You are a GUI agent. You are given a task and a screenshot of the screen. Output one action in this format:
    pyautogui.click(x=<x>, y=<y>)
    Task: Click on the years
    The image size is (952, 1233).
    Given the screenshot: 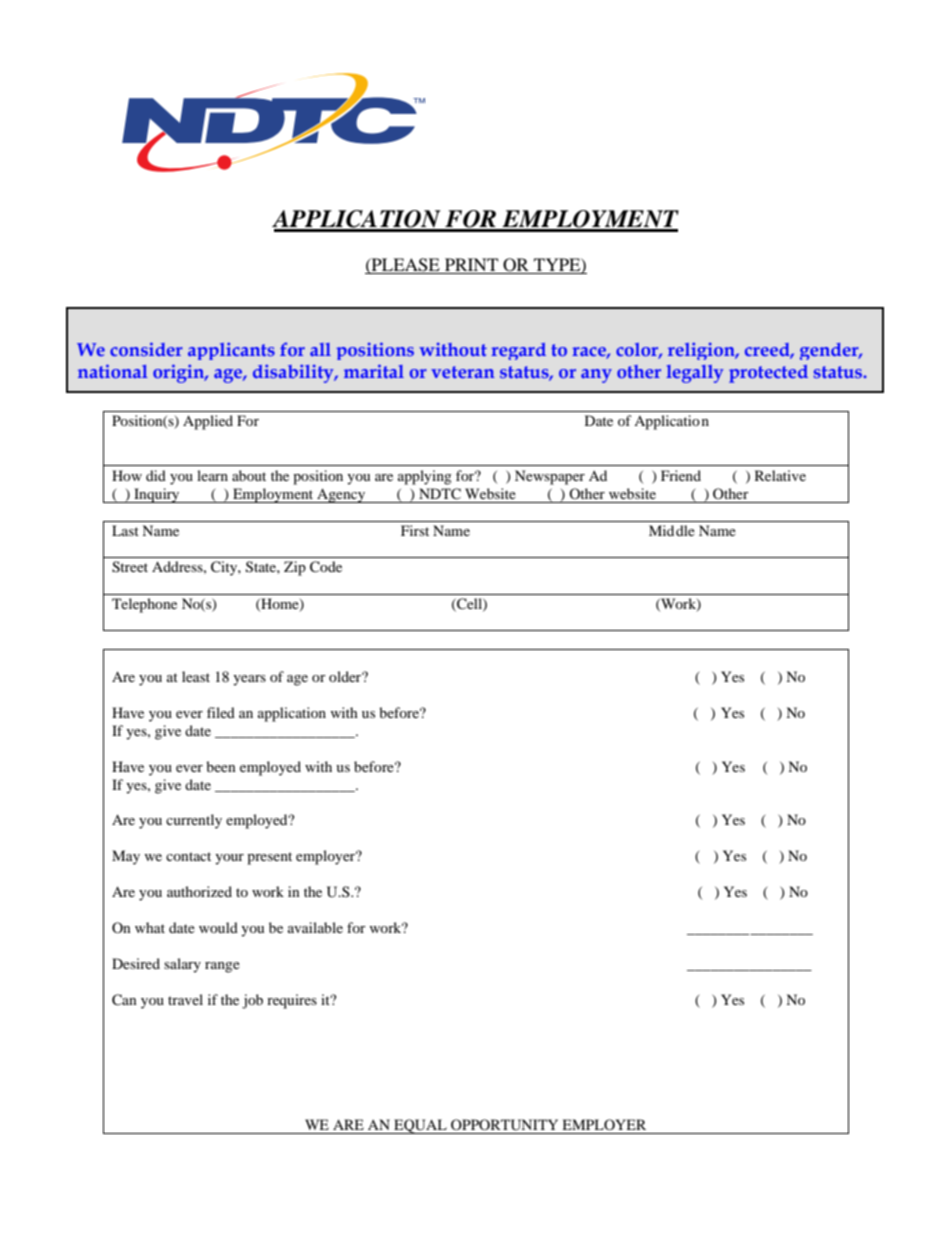 What is the action you would take?
    pyautogui.click(x=249, y=680)
